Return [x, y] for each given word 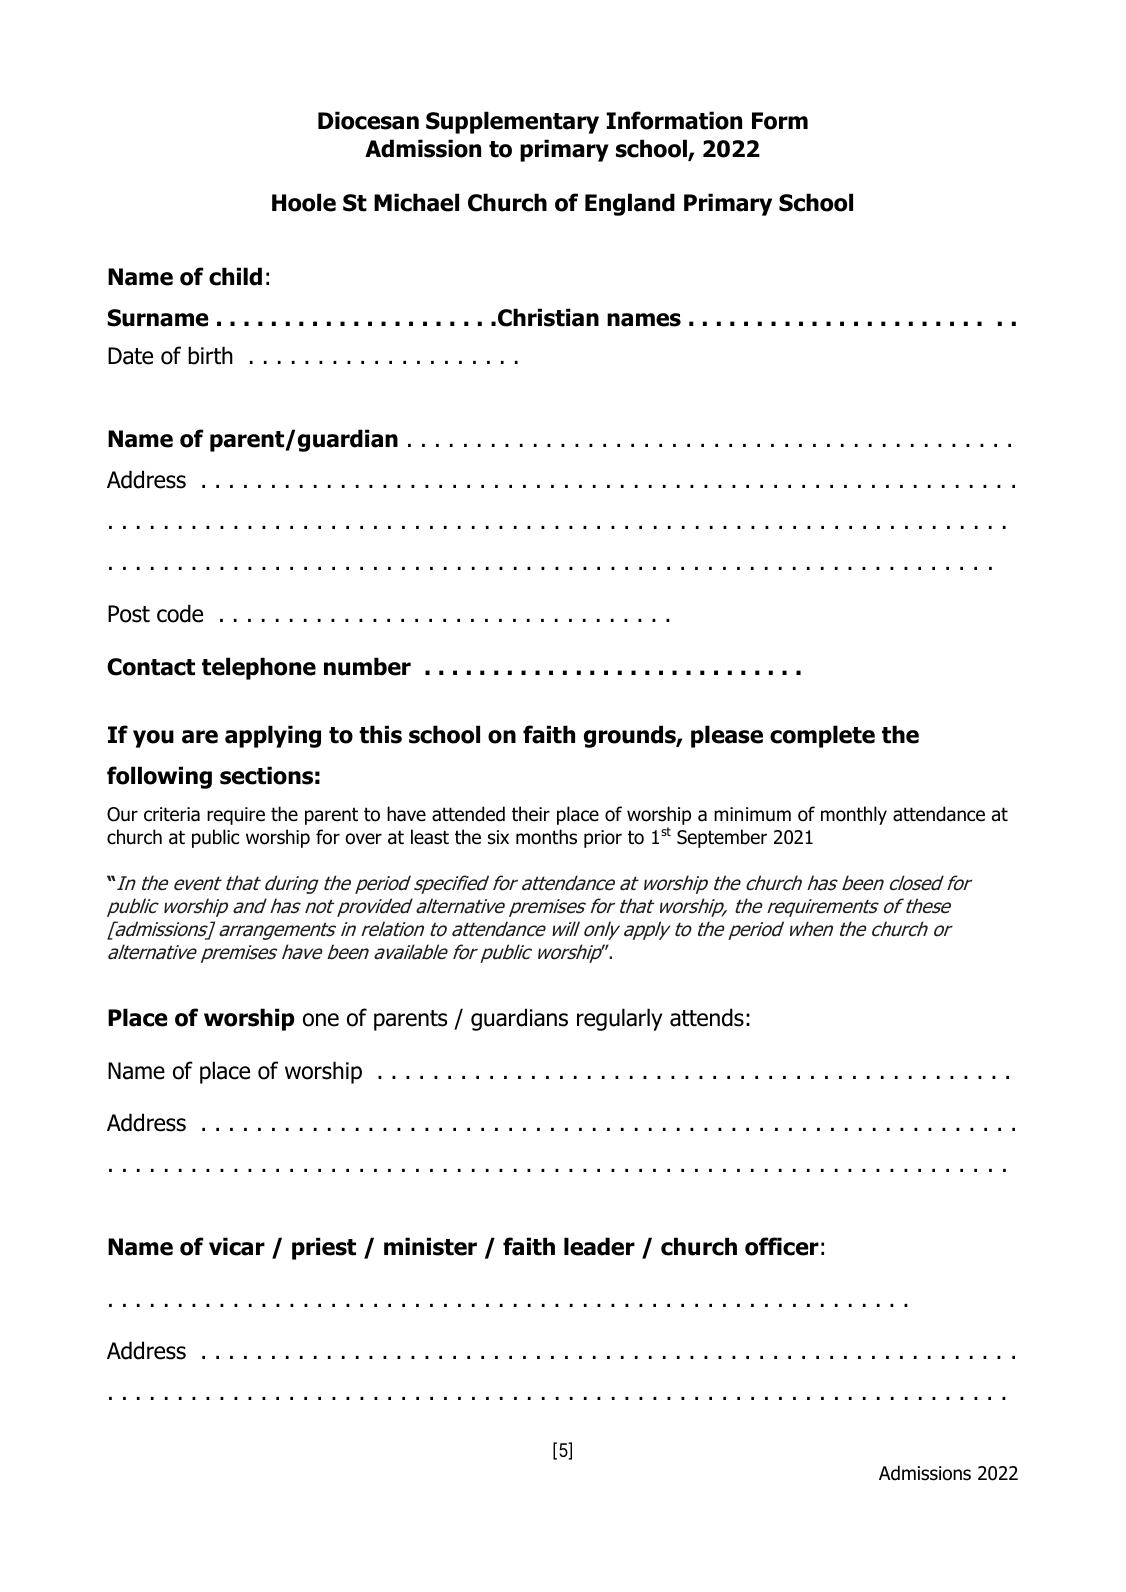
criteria [172, 814]
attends [707, 1017]
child [235, 276]
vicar [237, 1246]
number [367, 666]
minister [430, 1246]
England [630, 204]
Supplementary [512, 122]
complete [822, 736]
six [498, 837]
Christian [548, 317]
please [727, 736]
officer [782, 1246]
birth [210, 355]
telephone [259, 668]
